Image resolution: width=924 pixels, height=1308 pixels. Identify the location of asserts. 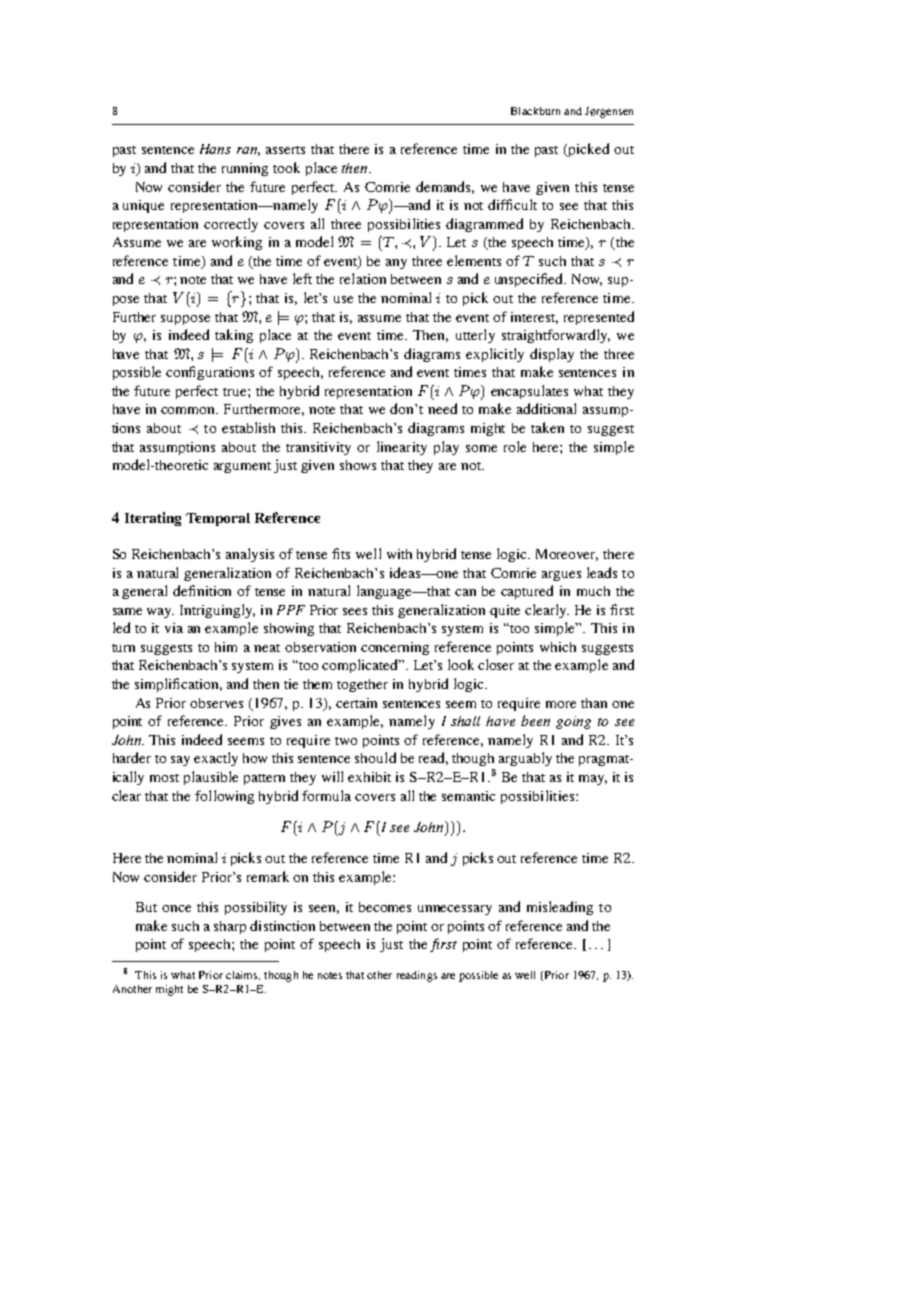
(285, 150).
